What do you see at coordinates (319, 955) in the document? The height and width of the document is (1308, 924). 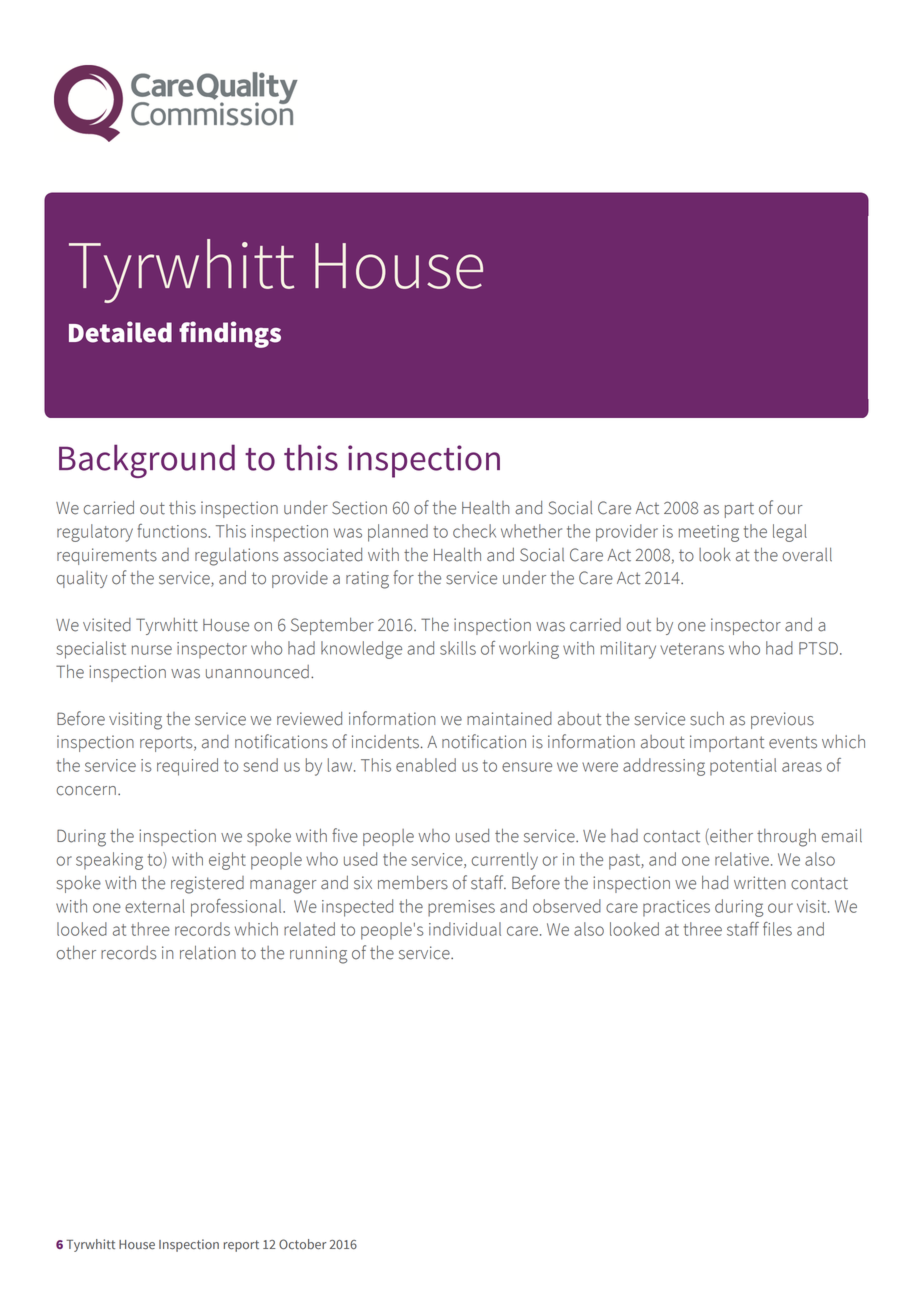 I see `running` at bounding box center [319, 955].
